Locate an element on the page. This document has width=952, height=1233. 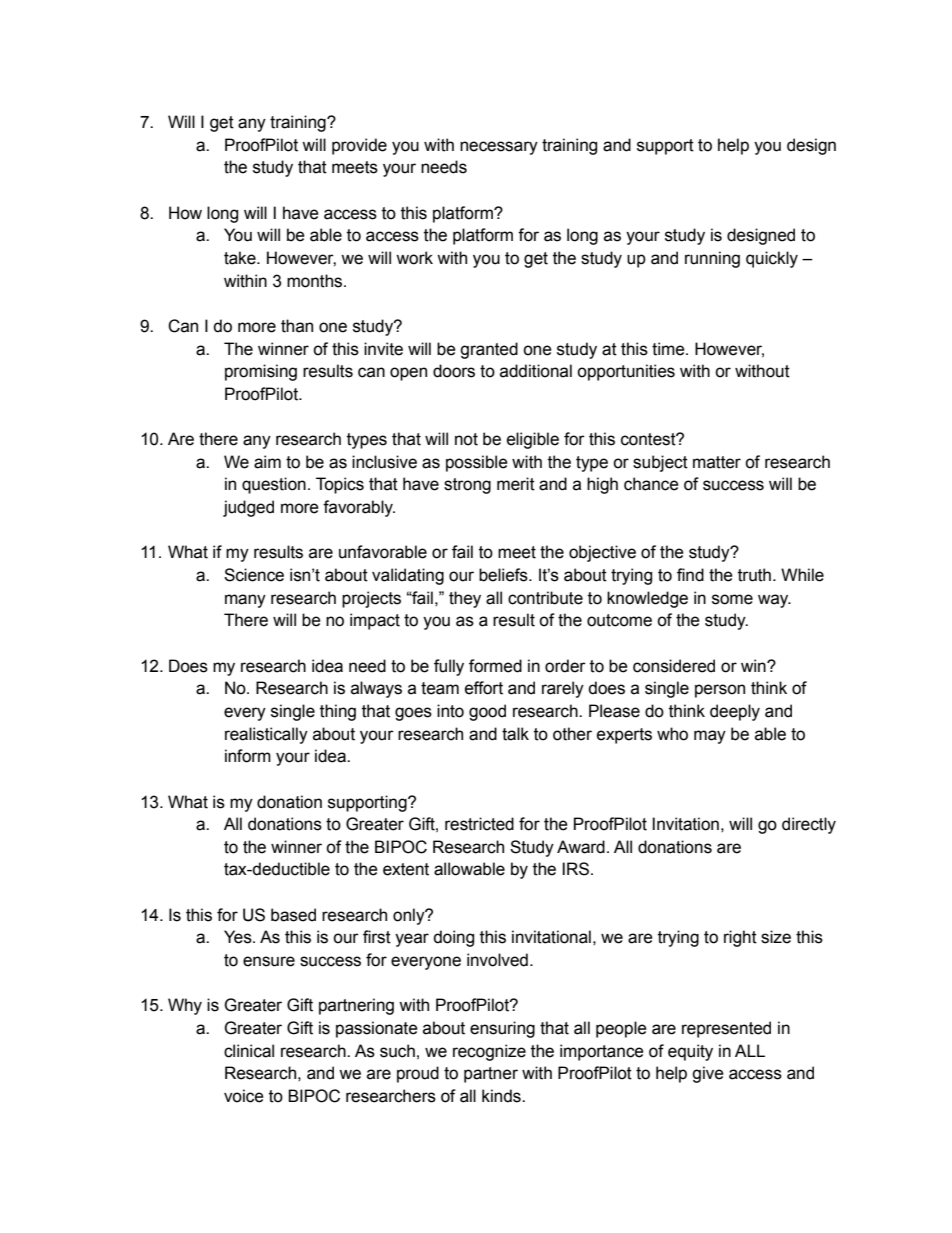
matter is located at coordinates (717, 462).
